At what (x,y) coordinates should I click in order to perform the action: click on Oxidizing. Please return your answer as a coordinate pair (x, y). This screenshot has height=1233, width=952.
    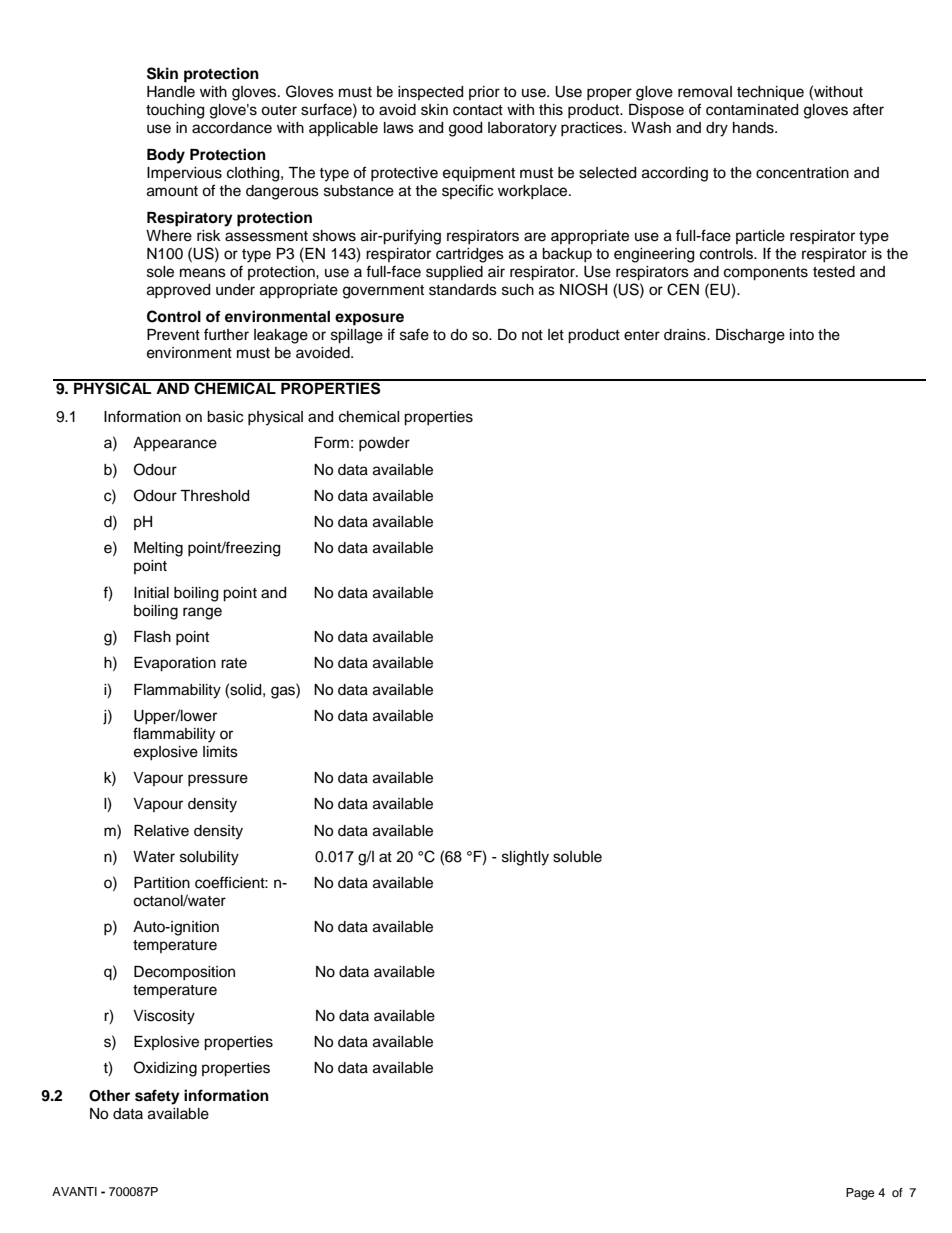
    Looking at the image, I should click on (165, 1069).
